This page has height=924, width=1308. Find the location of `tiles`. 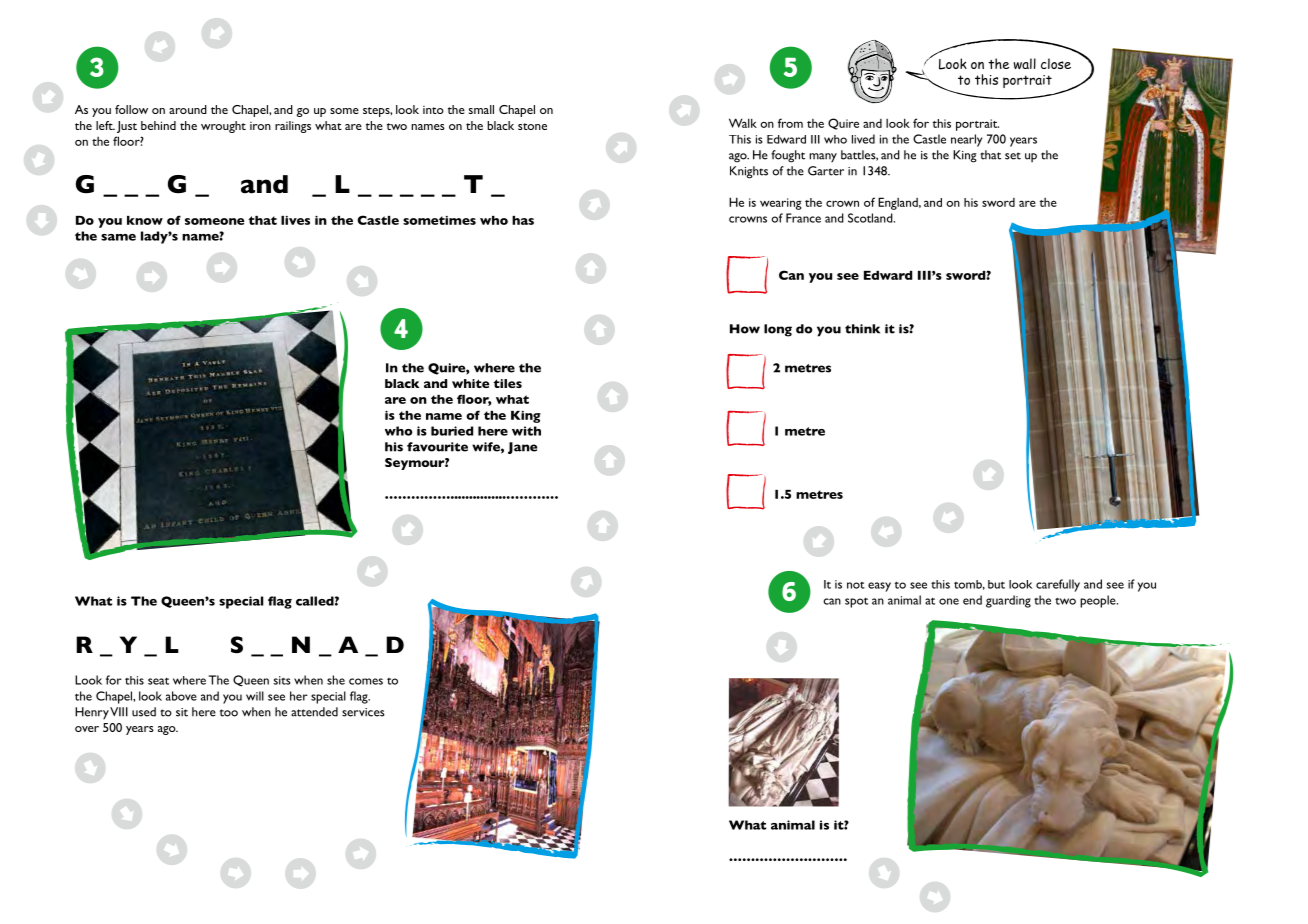

tiles is located at coordinates (508, 383).
